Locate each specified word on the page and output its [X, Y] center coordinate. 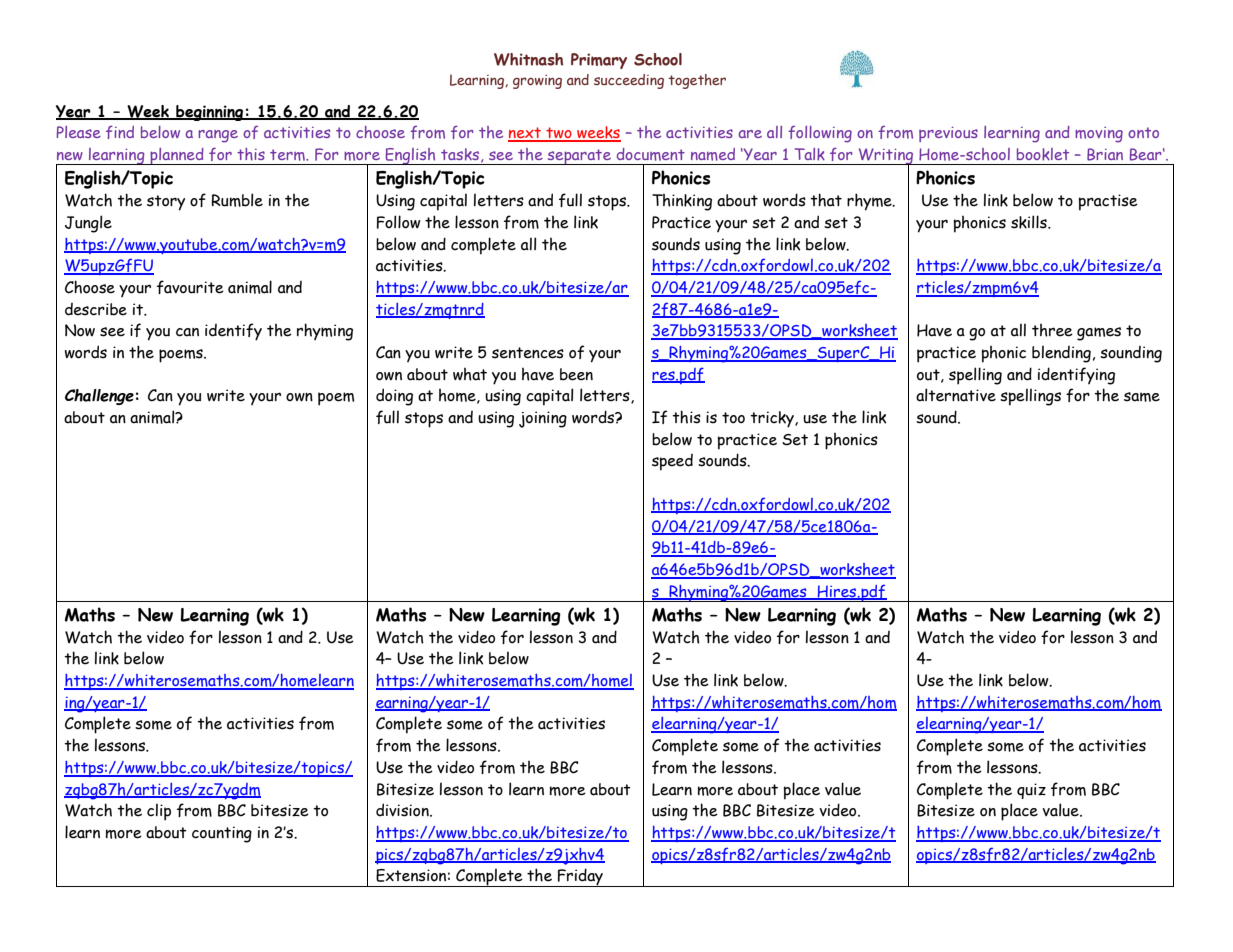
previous [948, 134]
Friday [580, 877]
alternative [956, 395]
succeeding [629, 81]
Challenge [99, 397]
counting [222, 834]
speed [672, 462]
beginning [210, 113]
